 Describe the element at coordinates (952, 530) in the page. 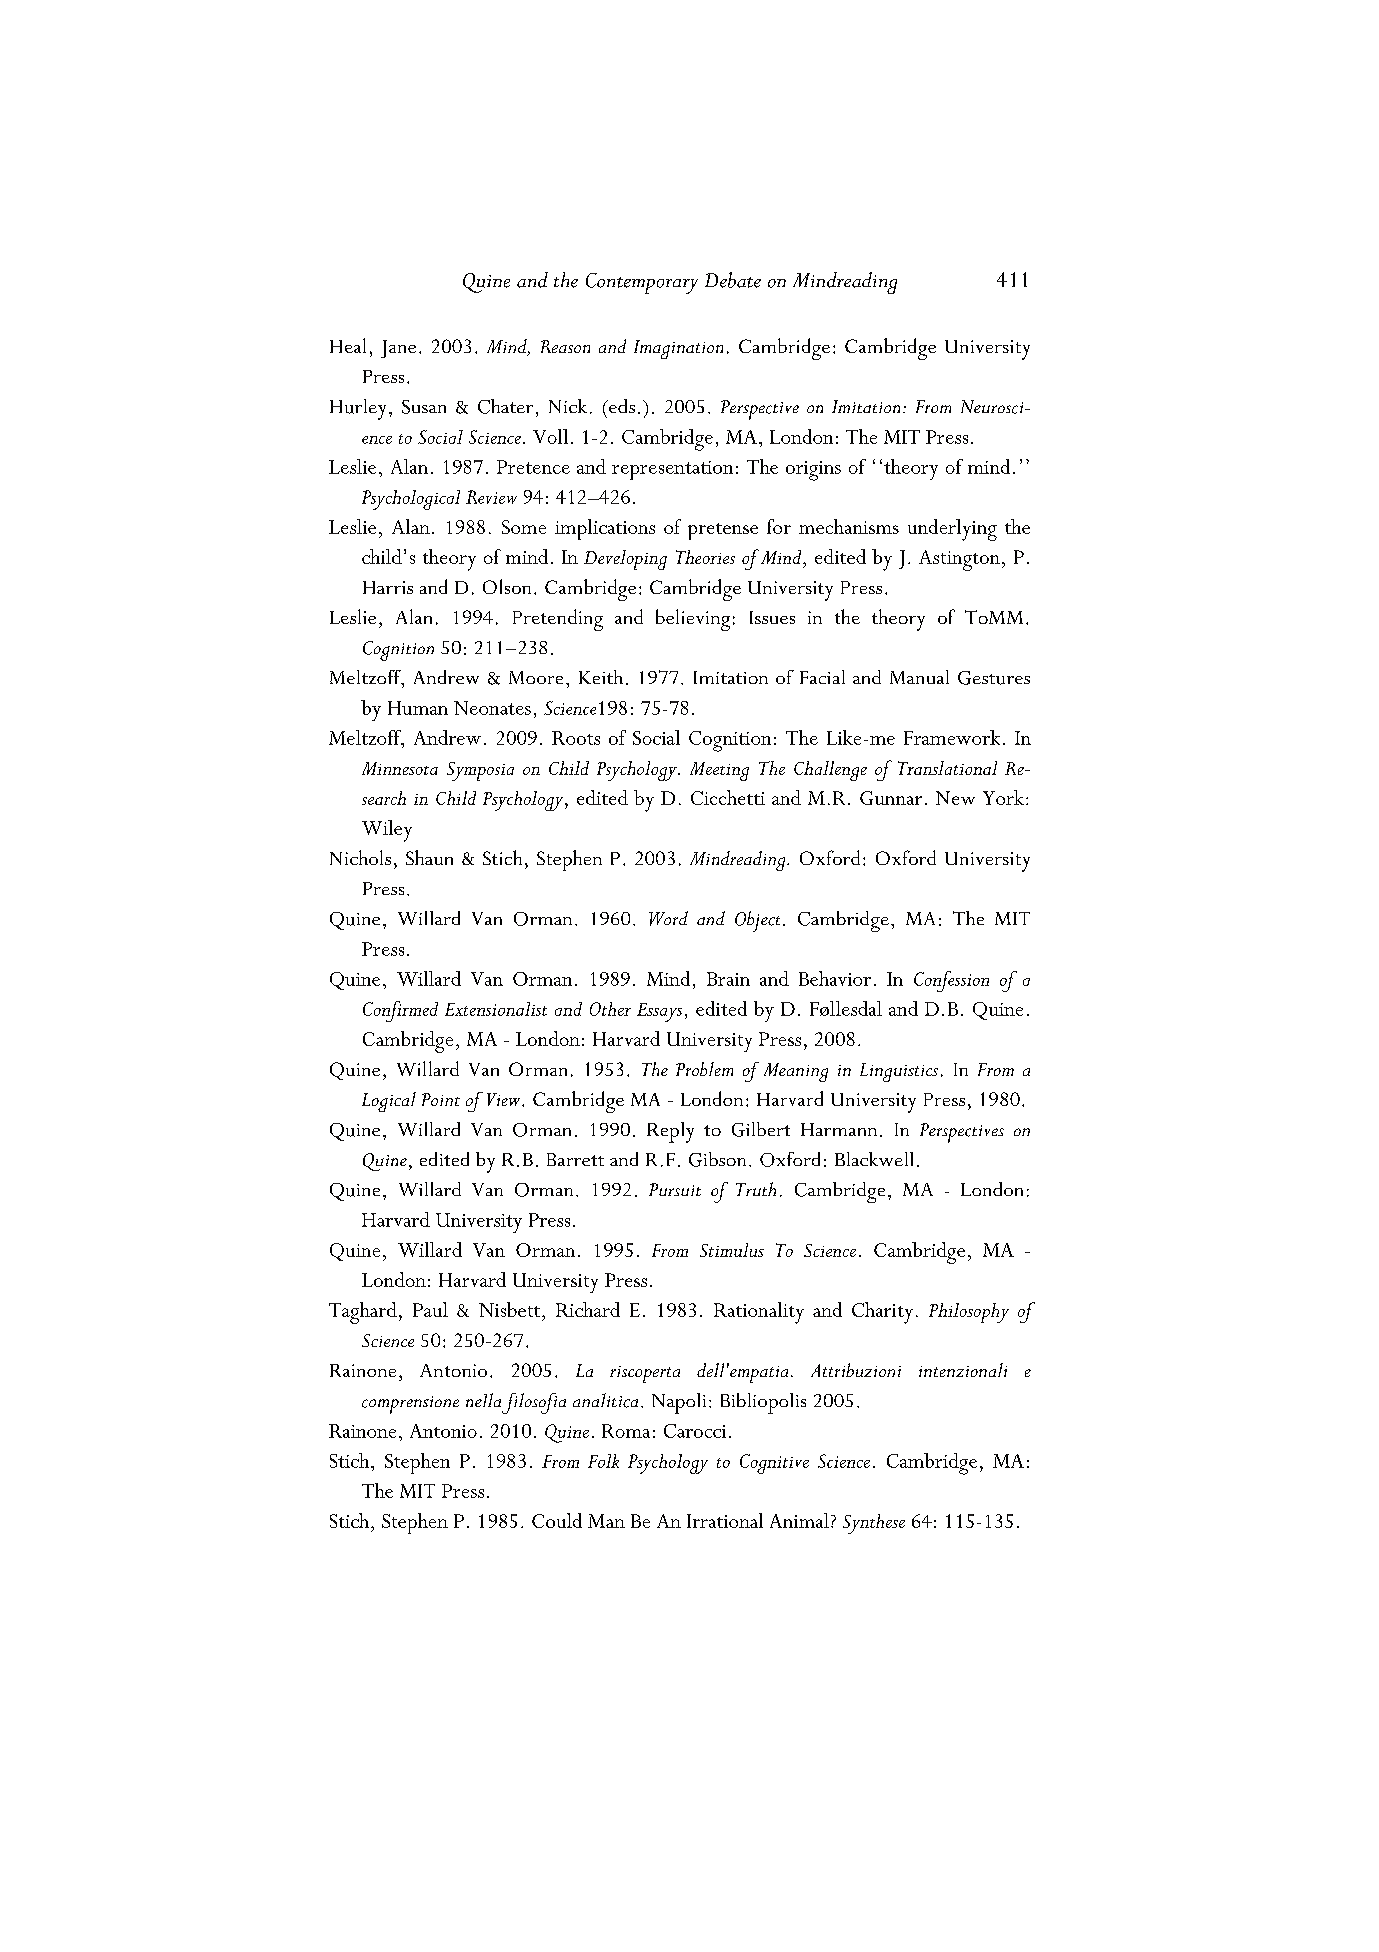

I see `underlying` at that location.
